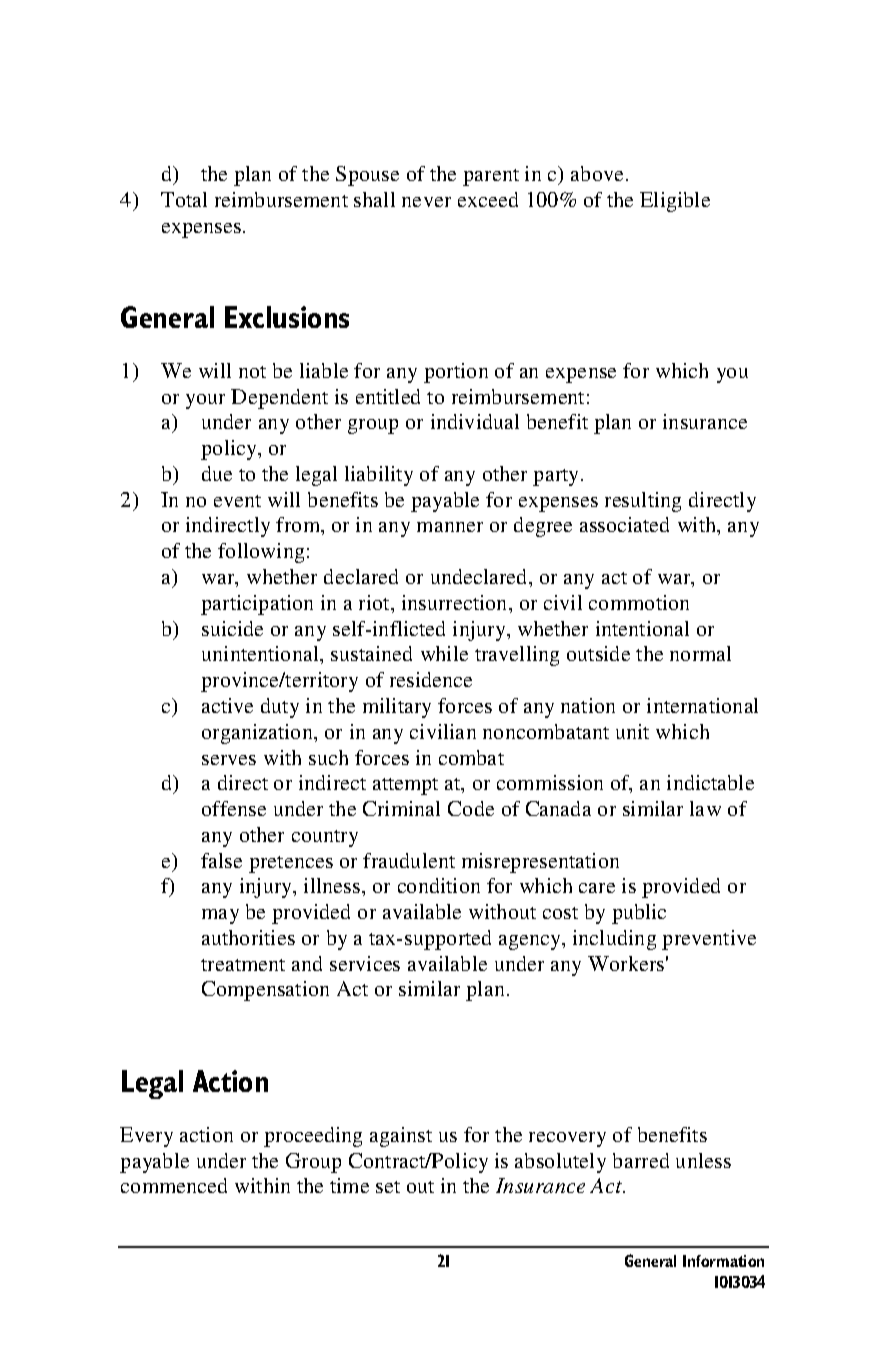 This document has width=887, height=1372. What do you see at coordinates (632, 731) in the document?
I see `unit` at bounding box center [632, 731].
